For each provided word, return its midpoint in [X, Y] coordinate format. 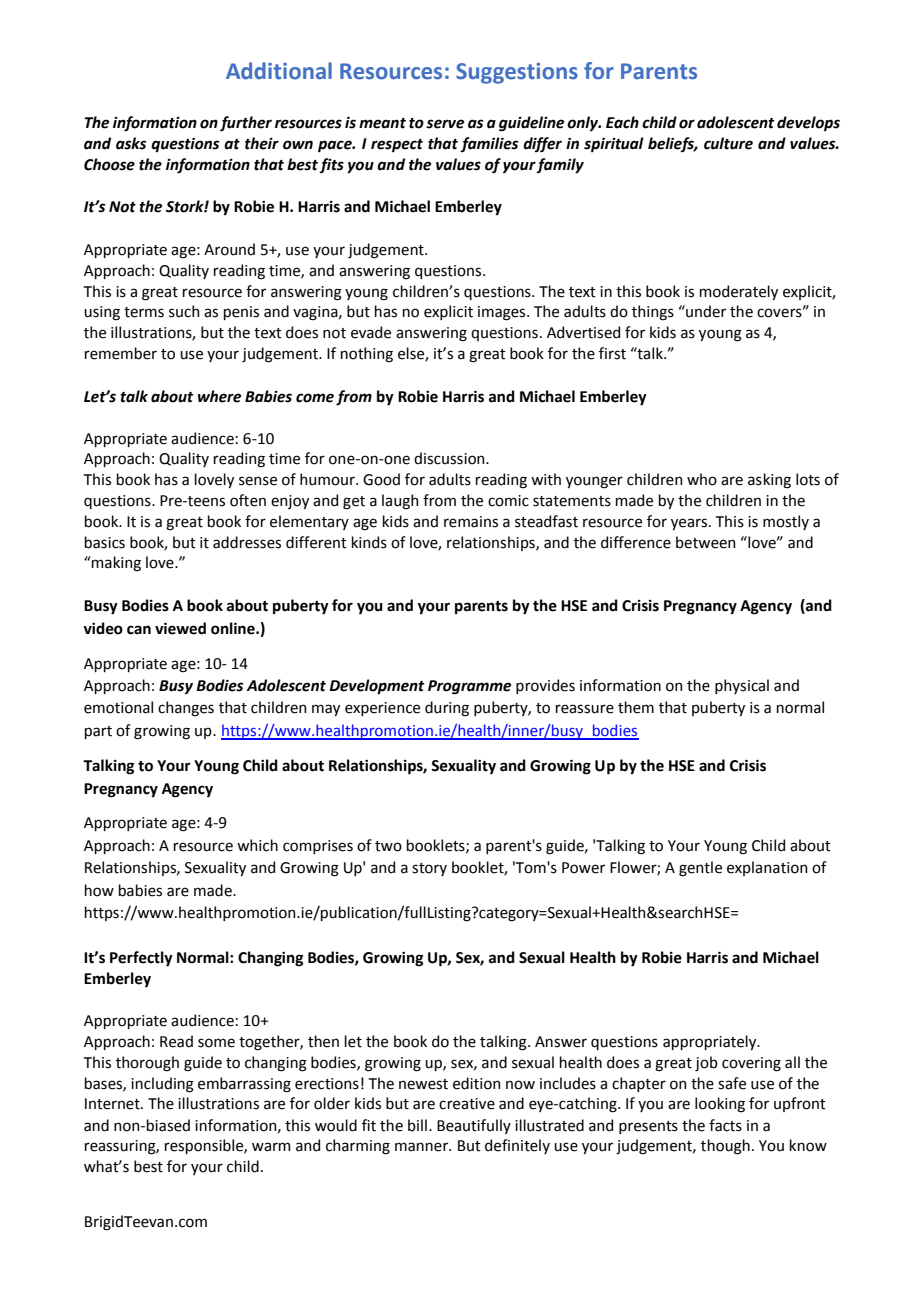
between [706, 542]
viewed [180, 628]
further [246, 124]
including [162, 1085]
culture [728, 143]
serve [445, 124]
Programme [469, 687]
